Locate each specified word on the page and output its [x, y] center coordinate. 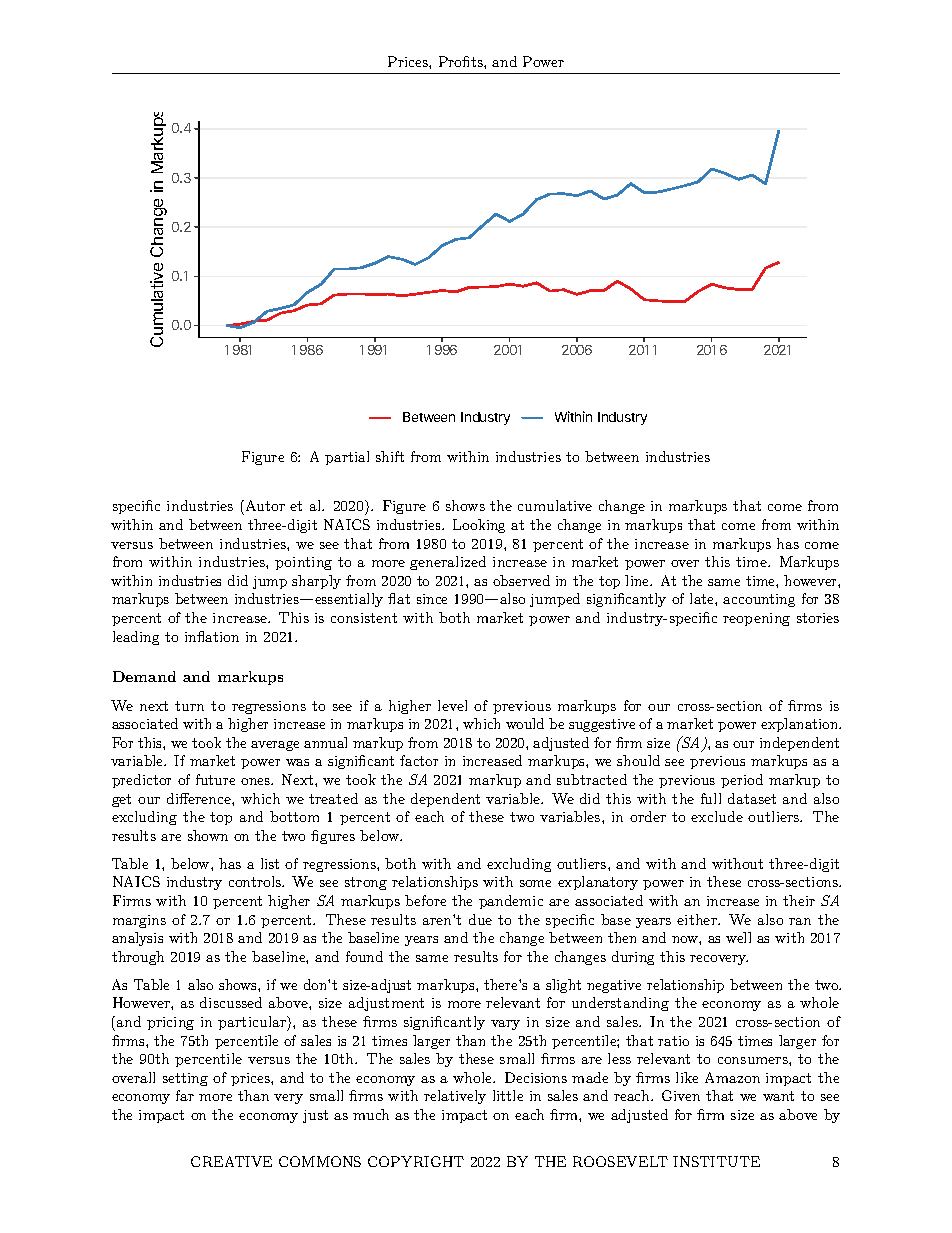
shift [390, 456]
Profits [462, 61]
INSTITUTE [716, 1161]
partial [347, 458]
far [185, 1095]
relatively [455, 1097]
